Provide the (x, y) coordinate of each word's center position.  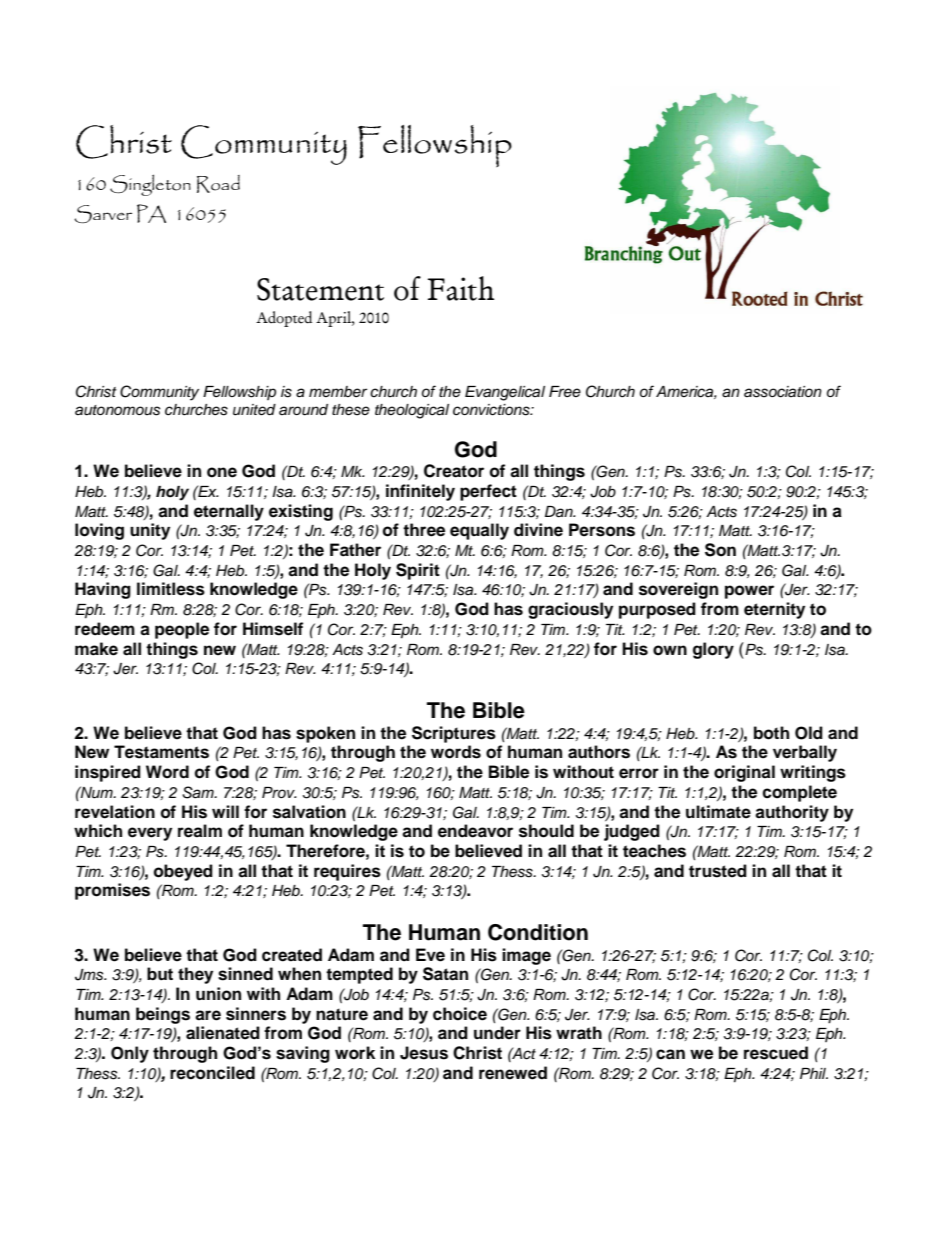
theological (412, 411)
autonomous (117, 410)
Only (130, 1054)
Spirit (418, 571)
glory (713, 650)
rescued (776, 1053)
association (783, 392)
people (182, 630)
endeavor (475, 831)
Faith (461, 288)
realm (200, 831)
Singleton (150, 185)
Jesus (424, 1053)
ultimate (718, 812)
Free (565, 391)
